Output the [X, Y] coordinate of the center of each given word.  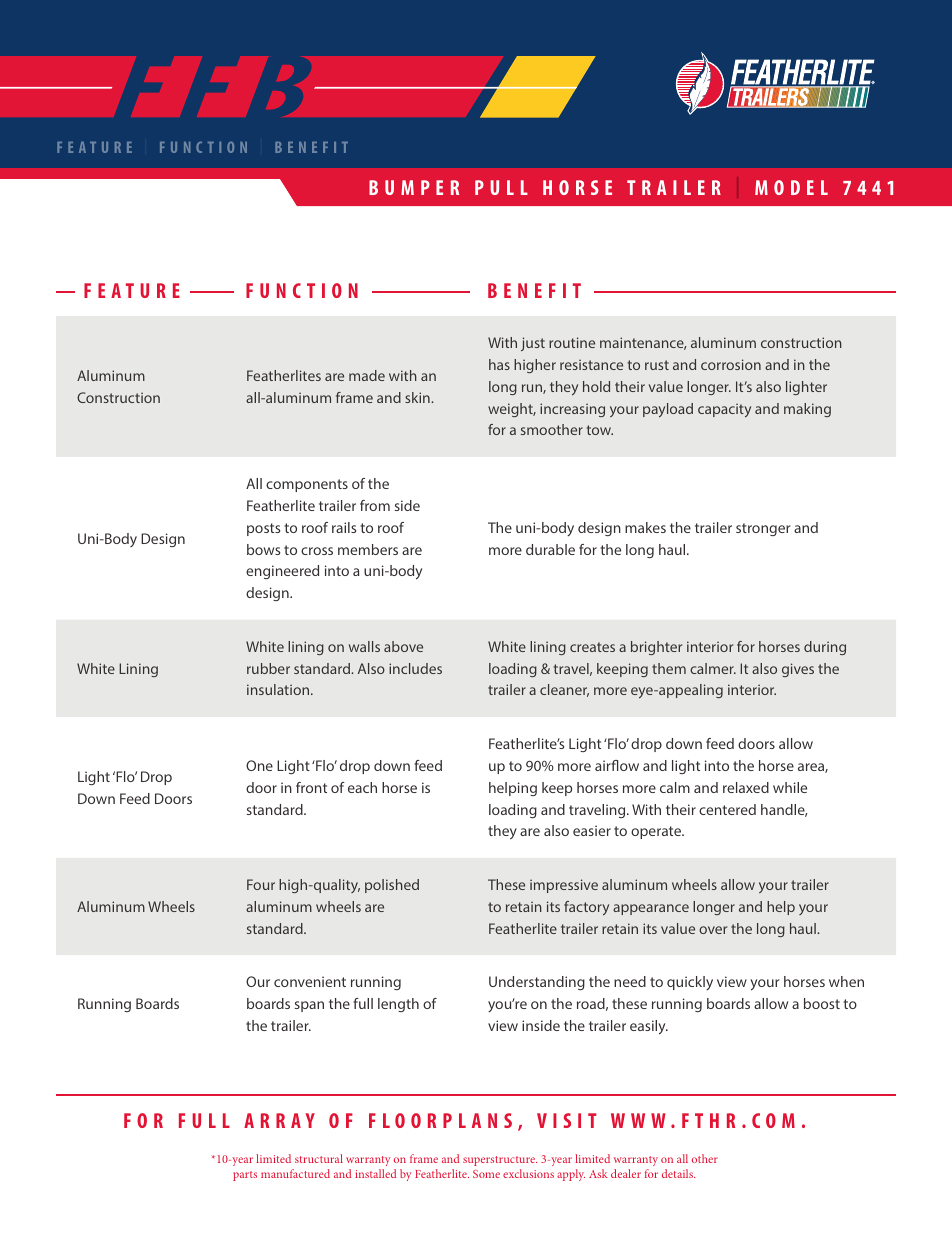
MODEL [791, 187]
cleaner [564, 690]
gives [798, 670]
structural [319, 1158]
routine [572, 342]
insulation [279, 689]
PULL [501, 187]
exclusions [528, 1173]
